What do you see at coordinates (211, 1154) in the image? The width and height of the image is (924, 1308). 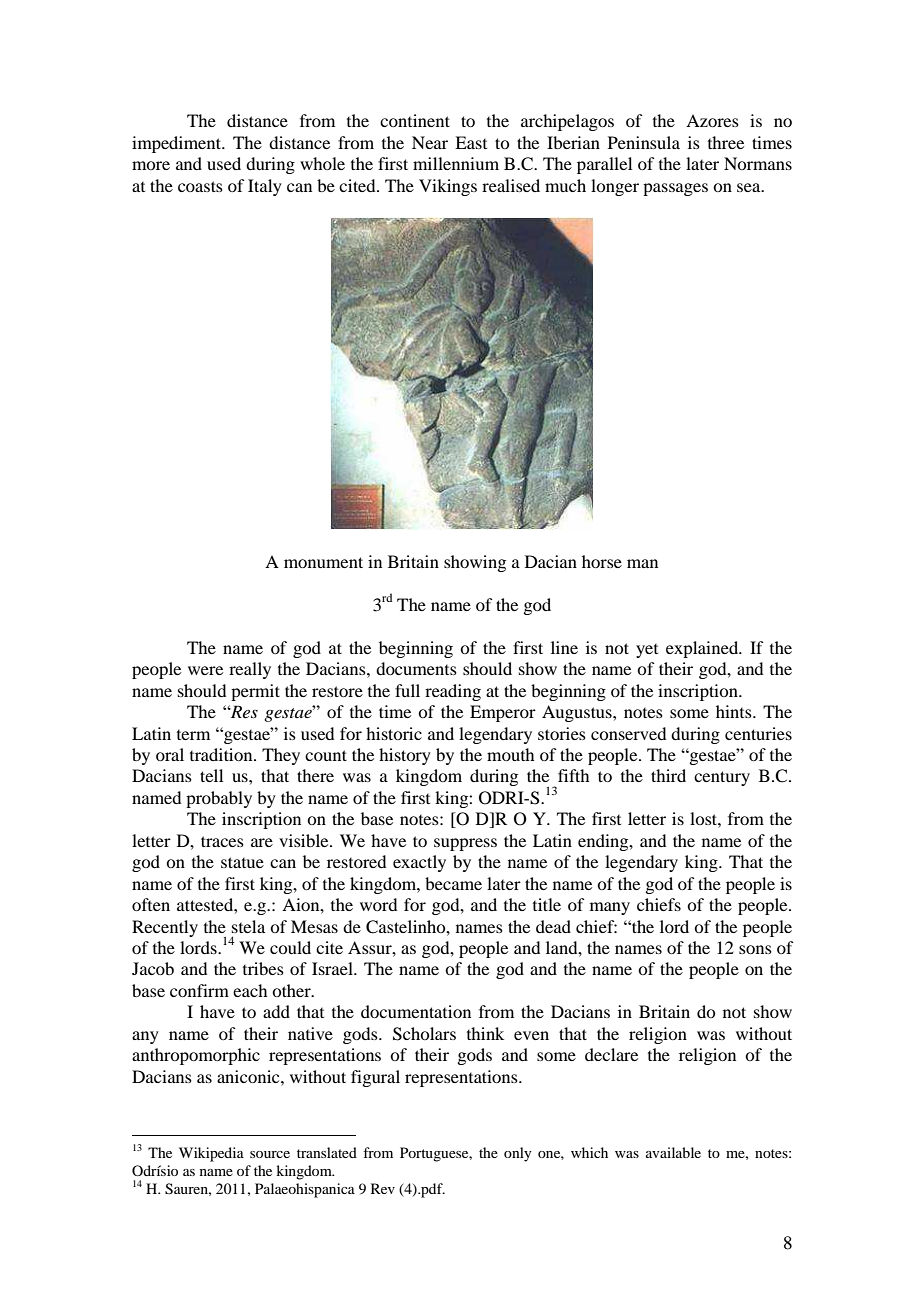 I see `Wikipedia` at bounding box center [211, 1154].
